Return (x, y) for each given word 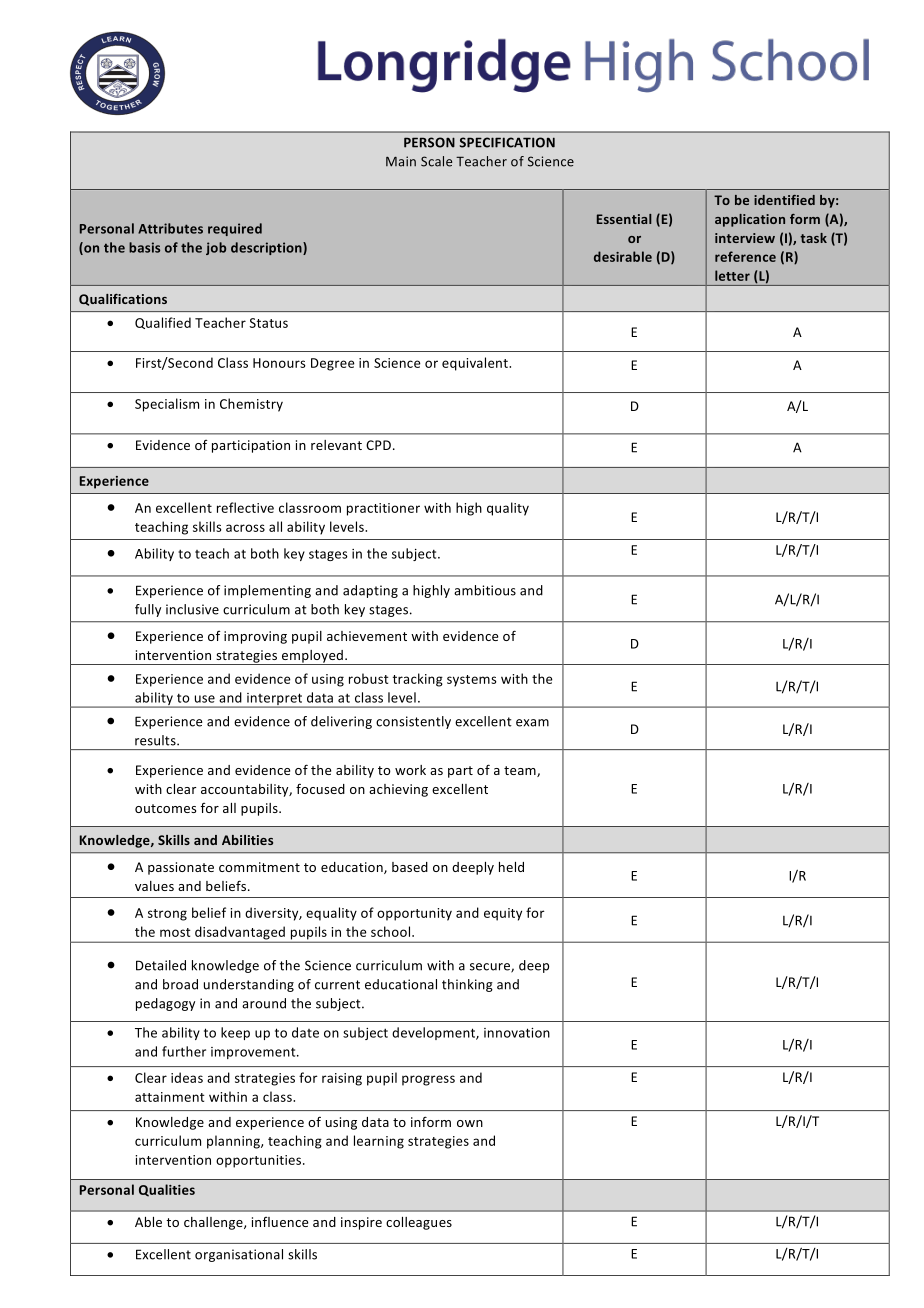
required (235, 229)
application (750, 220)
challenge (214, 1223)
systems (472, 681)
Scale (436, 161)
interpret (275, 700)
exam (532, 723)
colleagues (419, 1223)
